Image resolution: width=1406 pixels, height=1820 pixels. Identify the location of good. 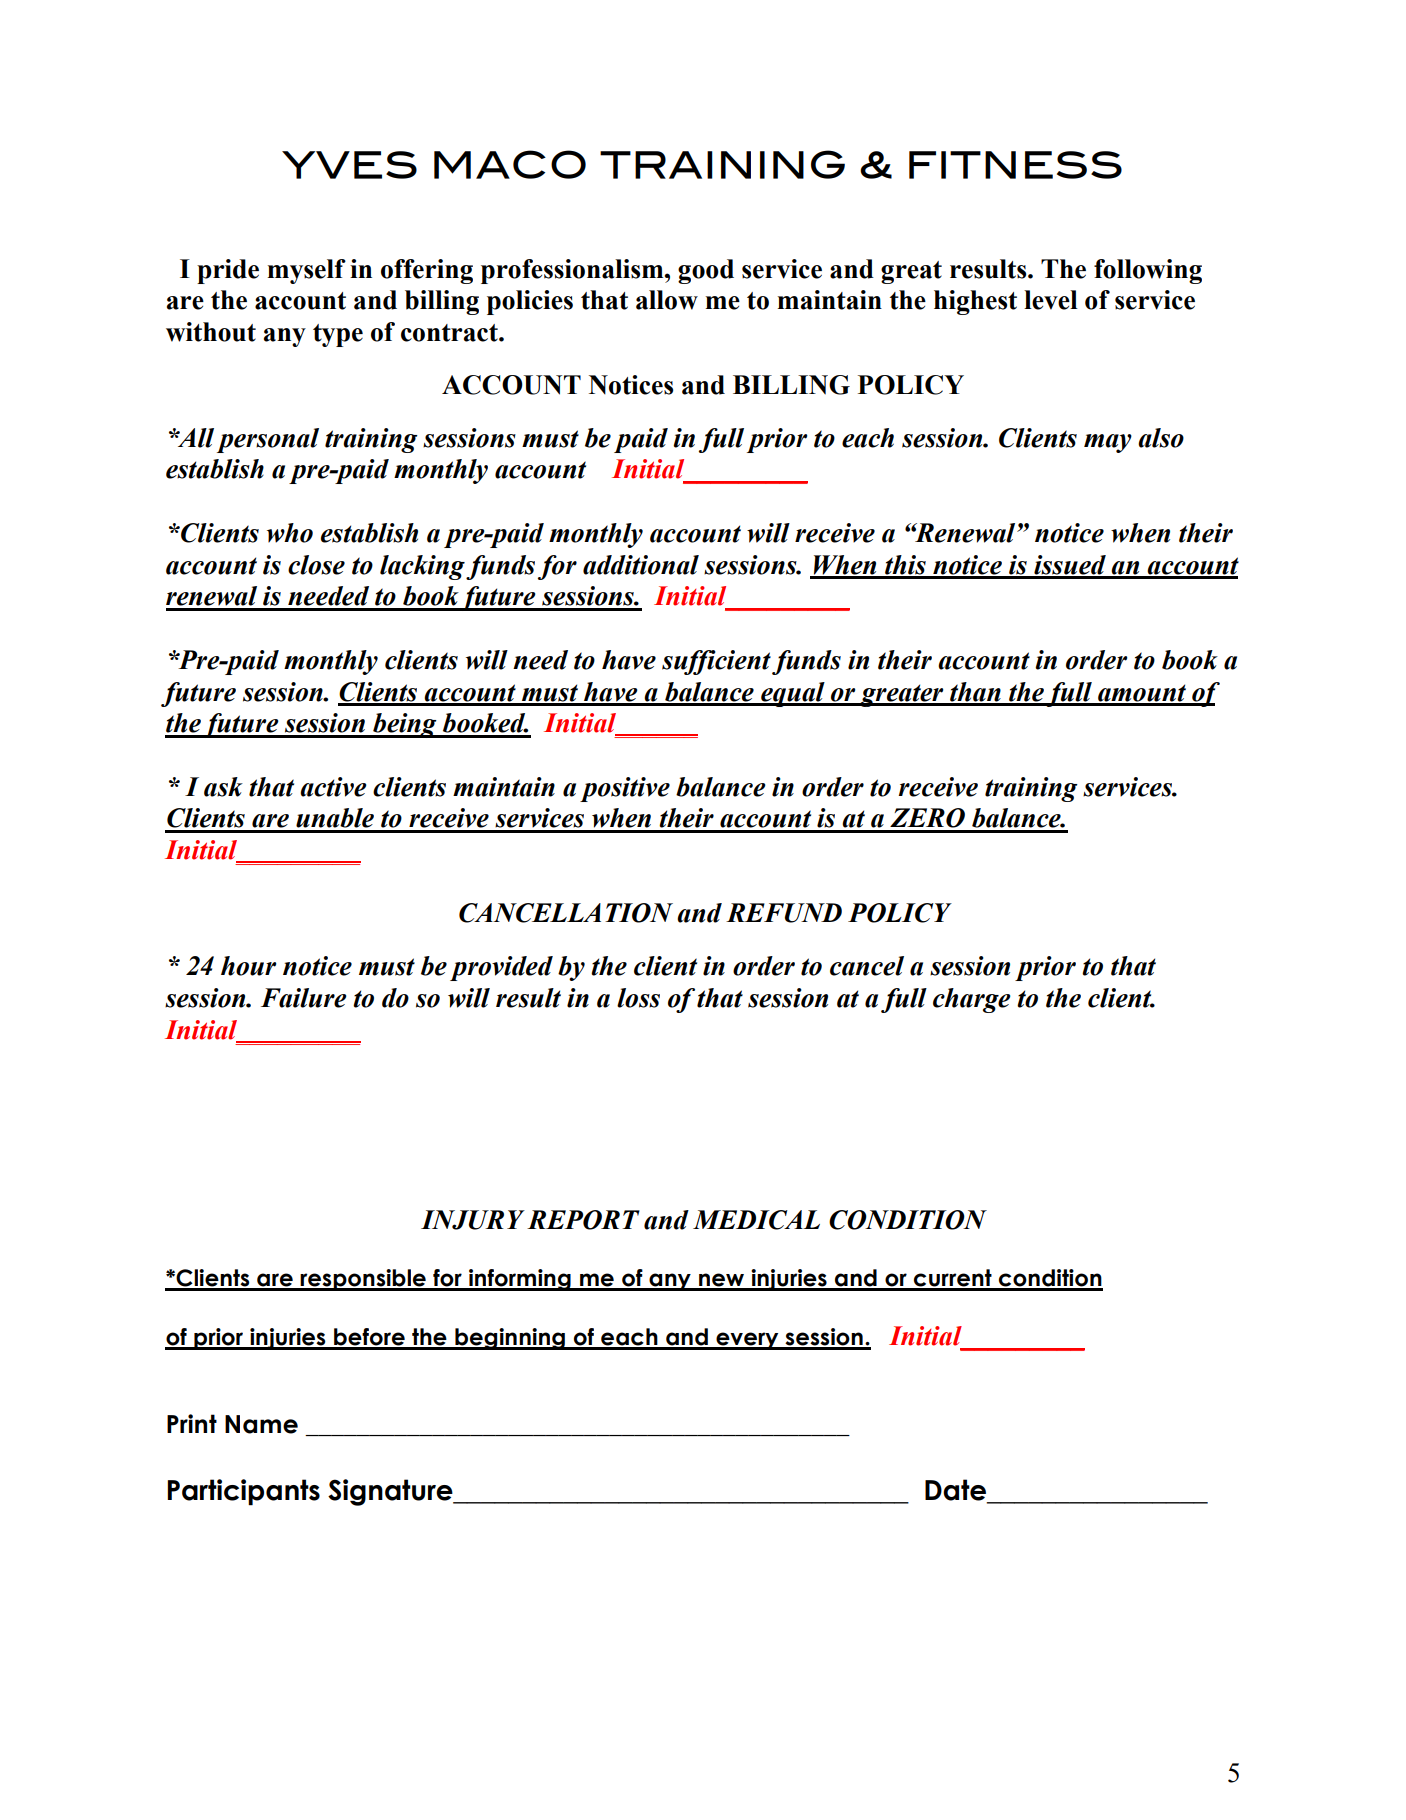
(706, 271).
